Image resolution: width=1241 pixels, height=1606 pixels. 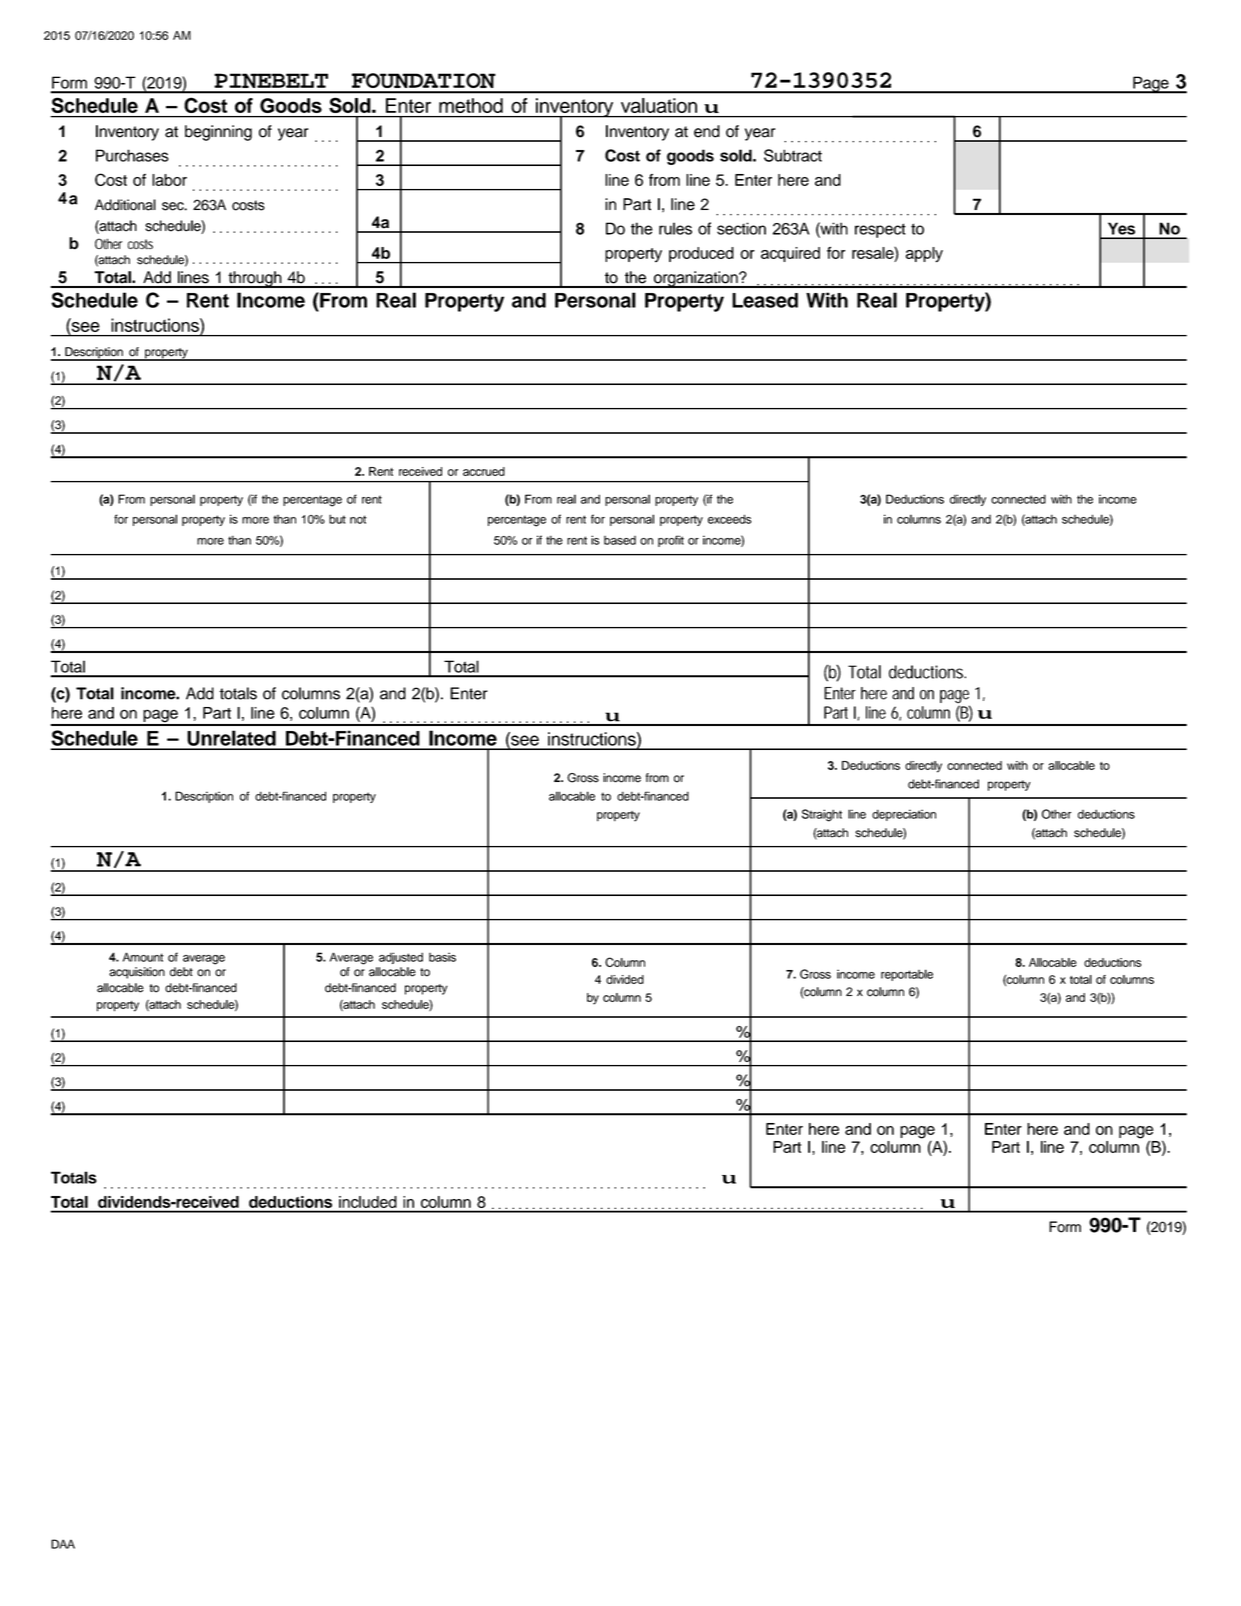 I want to click on exceeds, so click(x=729, y=519).
